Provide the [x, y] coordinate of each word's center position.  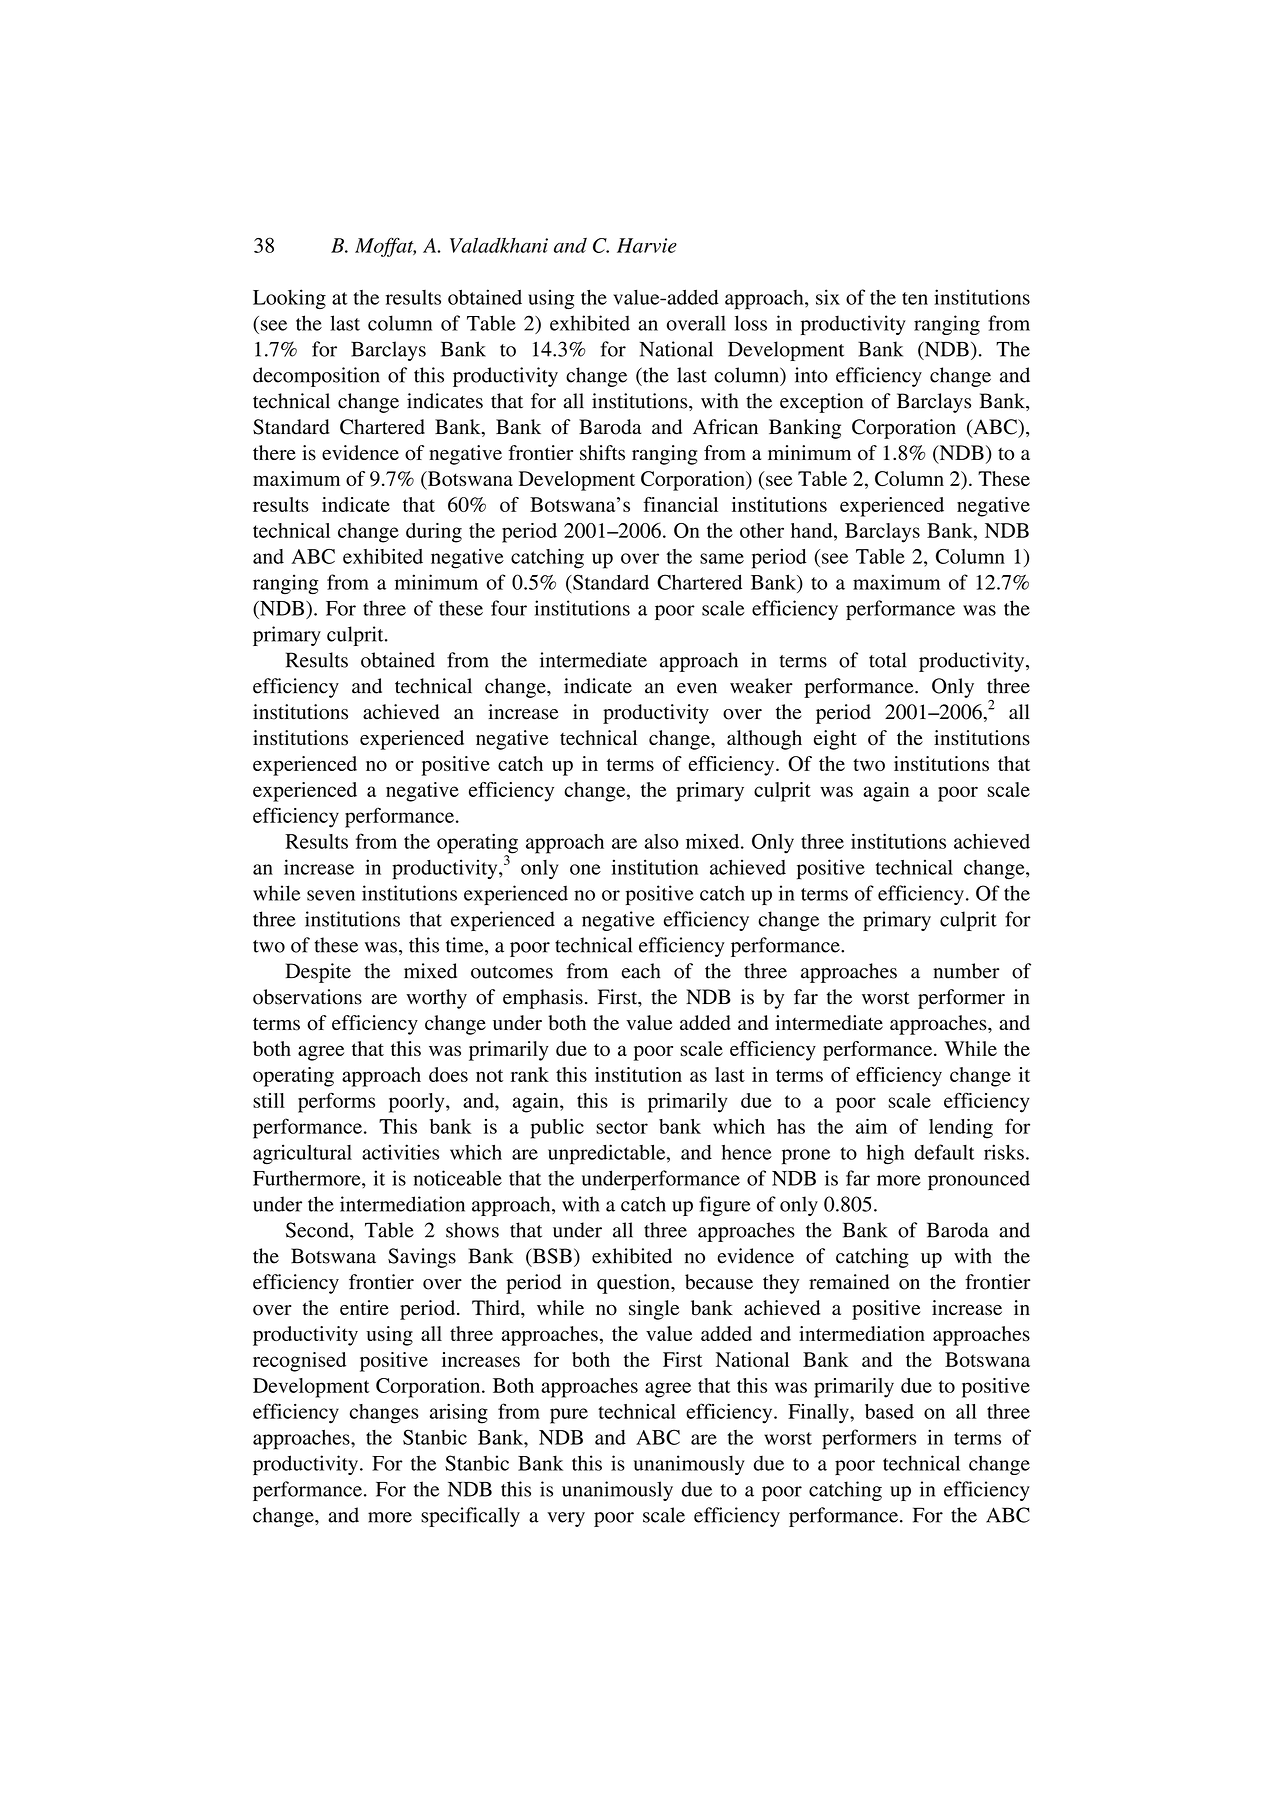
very [566, 1519]
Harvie [647, 245]
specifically [470, 1517]
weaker [761, 686]
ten [915, 298]
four [509, 608]
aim [871, 1126]
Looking [289, 299]
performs [336, 1102]
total [887, 660]
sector [622, 1127]
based [889, 1411]
